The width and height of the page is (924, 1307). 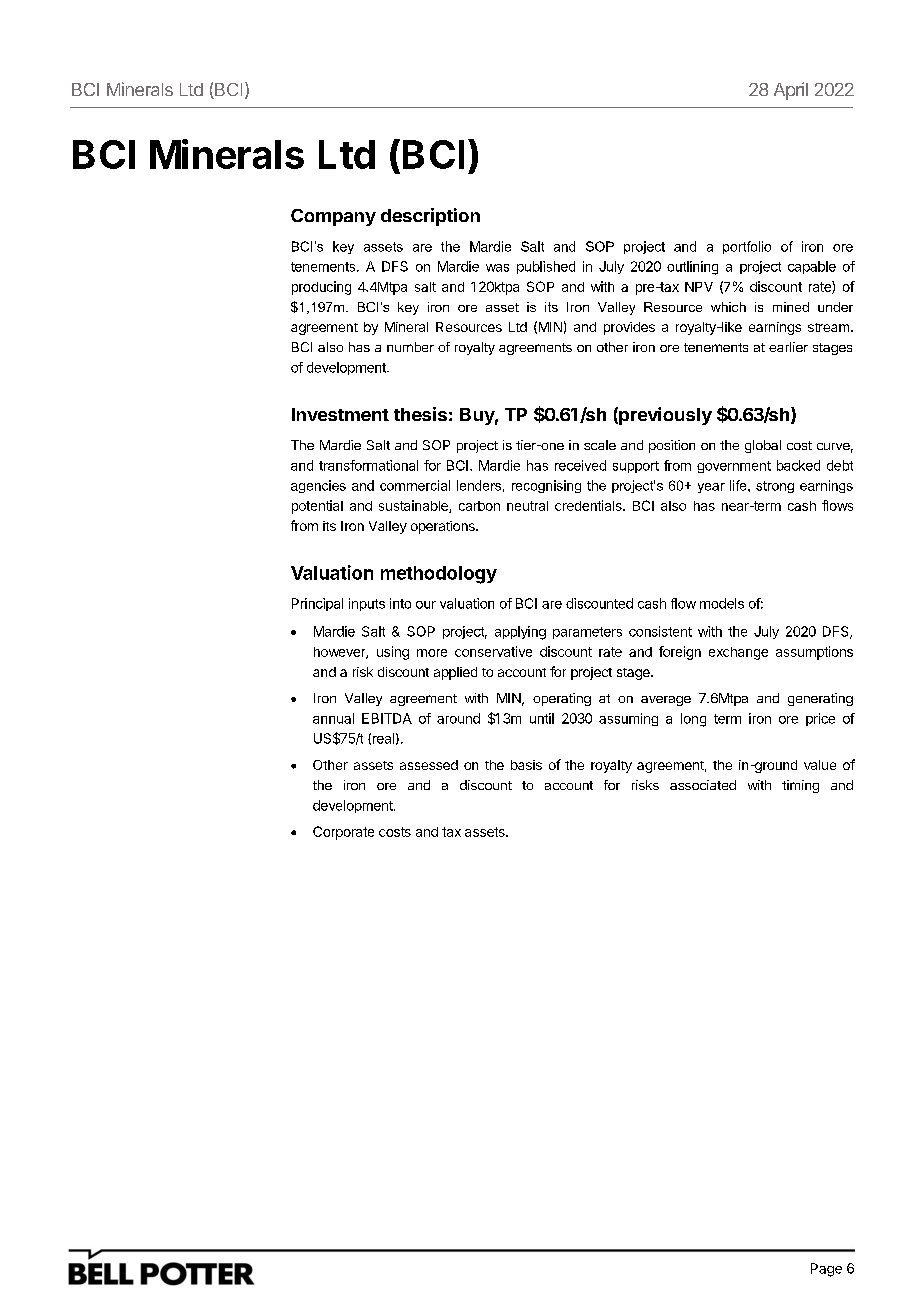 What do you see at coordinates (526, 765) in the page?
I see `basis` at bounding box center [526, 765].
